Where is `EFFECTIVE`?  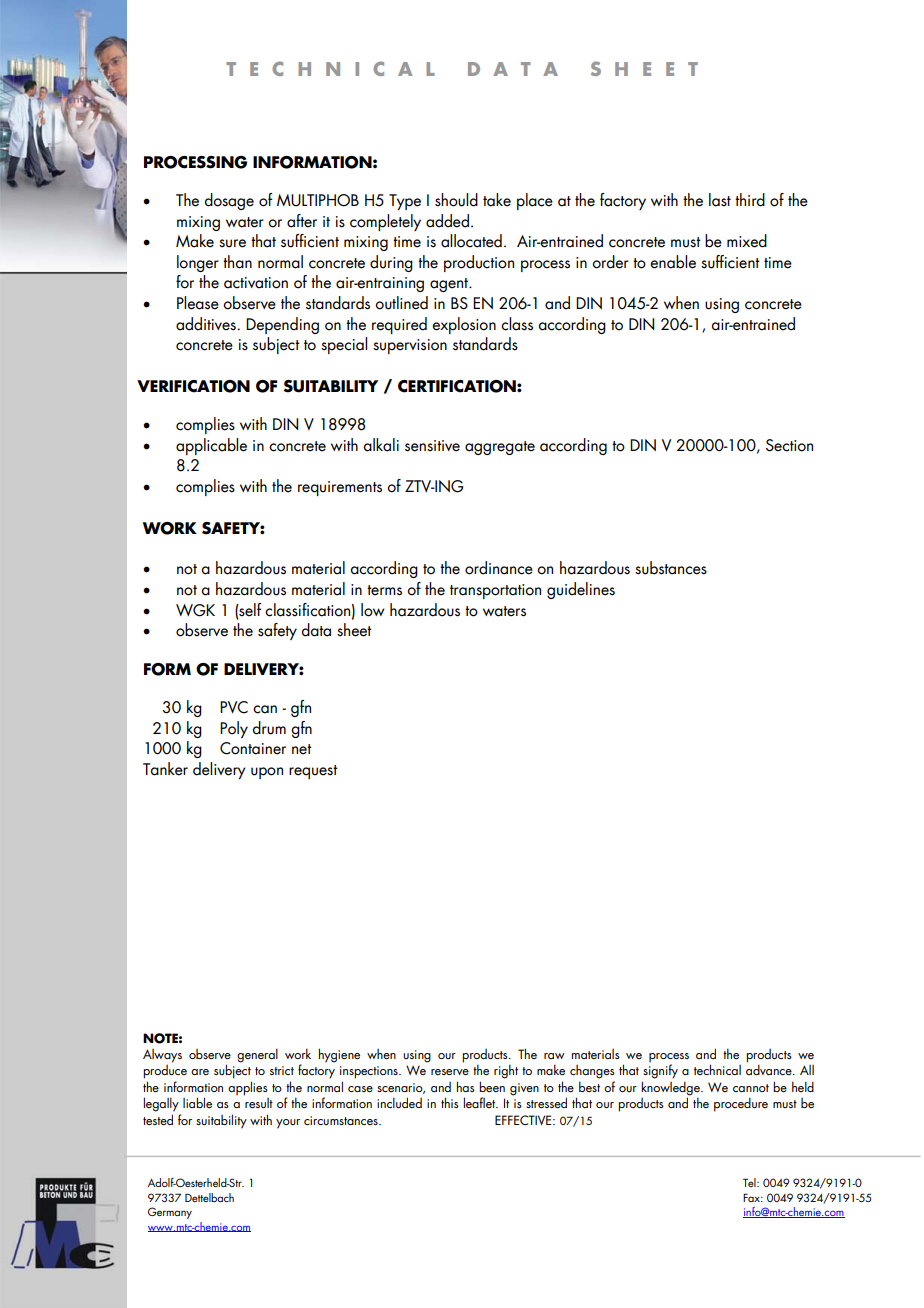 EFFECTIVE is located at coordinates (524, 1120).
